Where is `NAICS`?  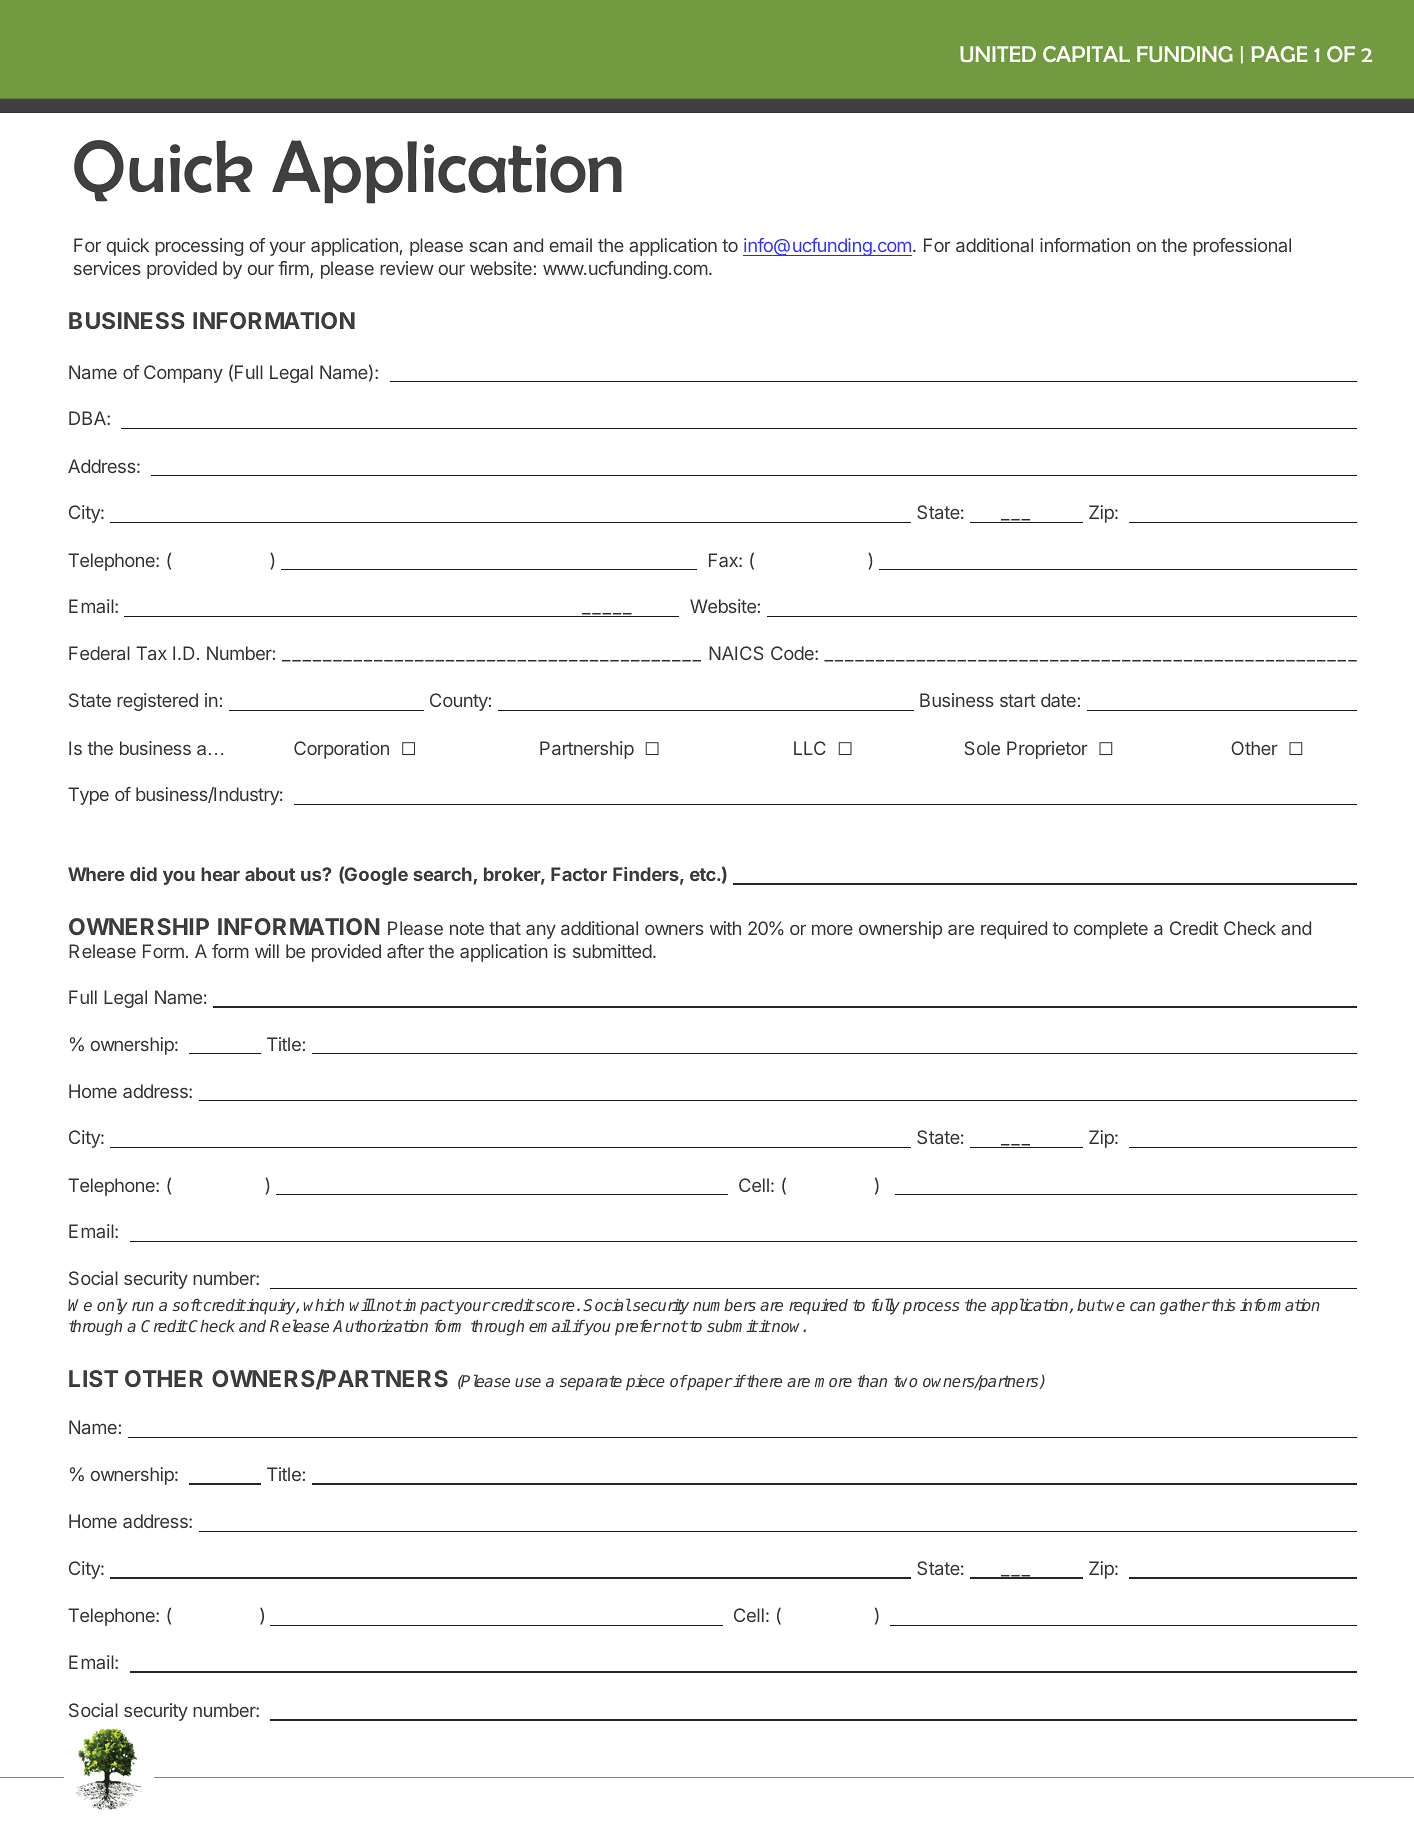
NAICS is located at coordinates (736, 653).
